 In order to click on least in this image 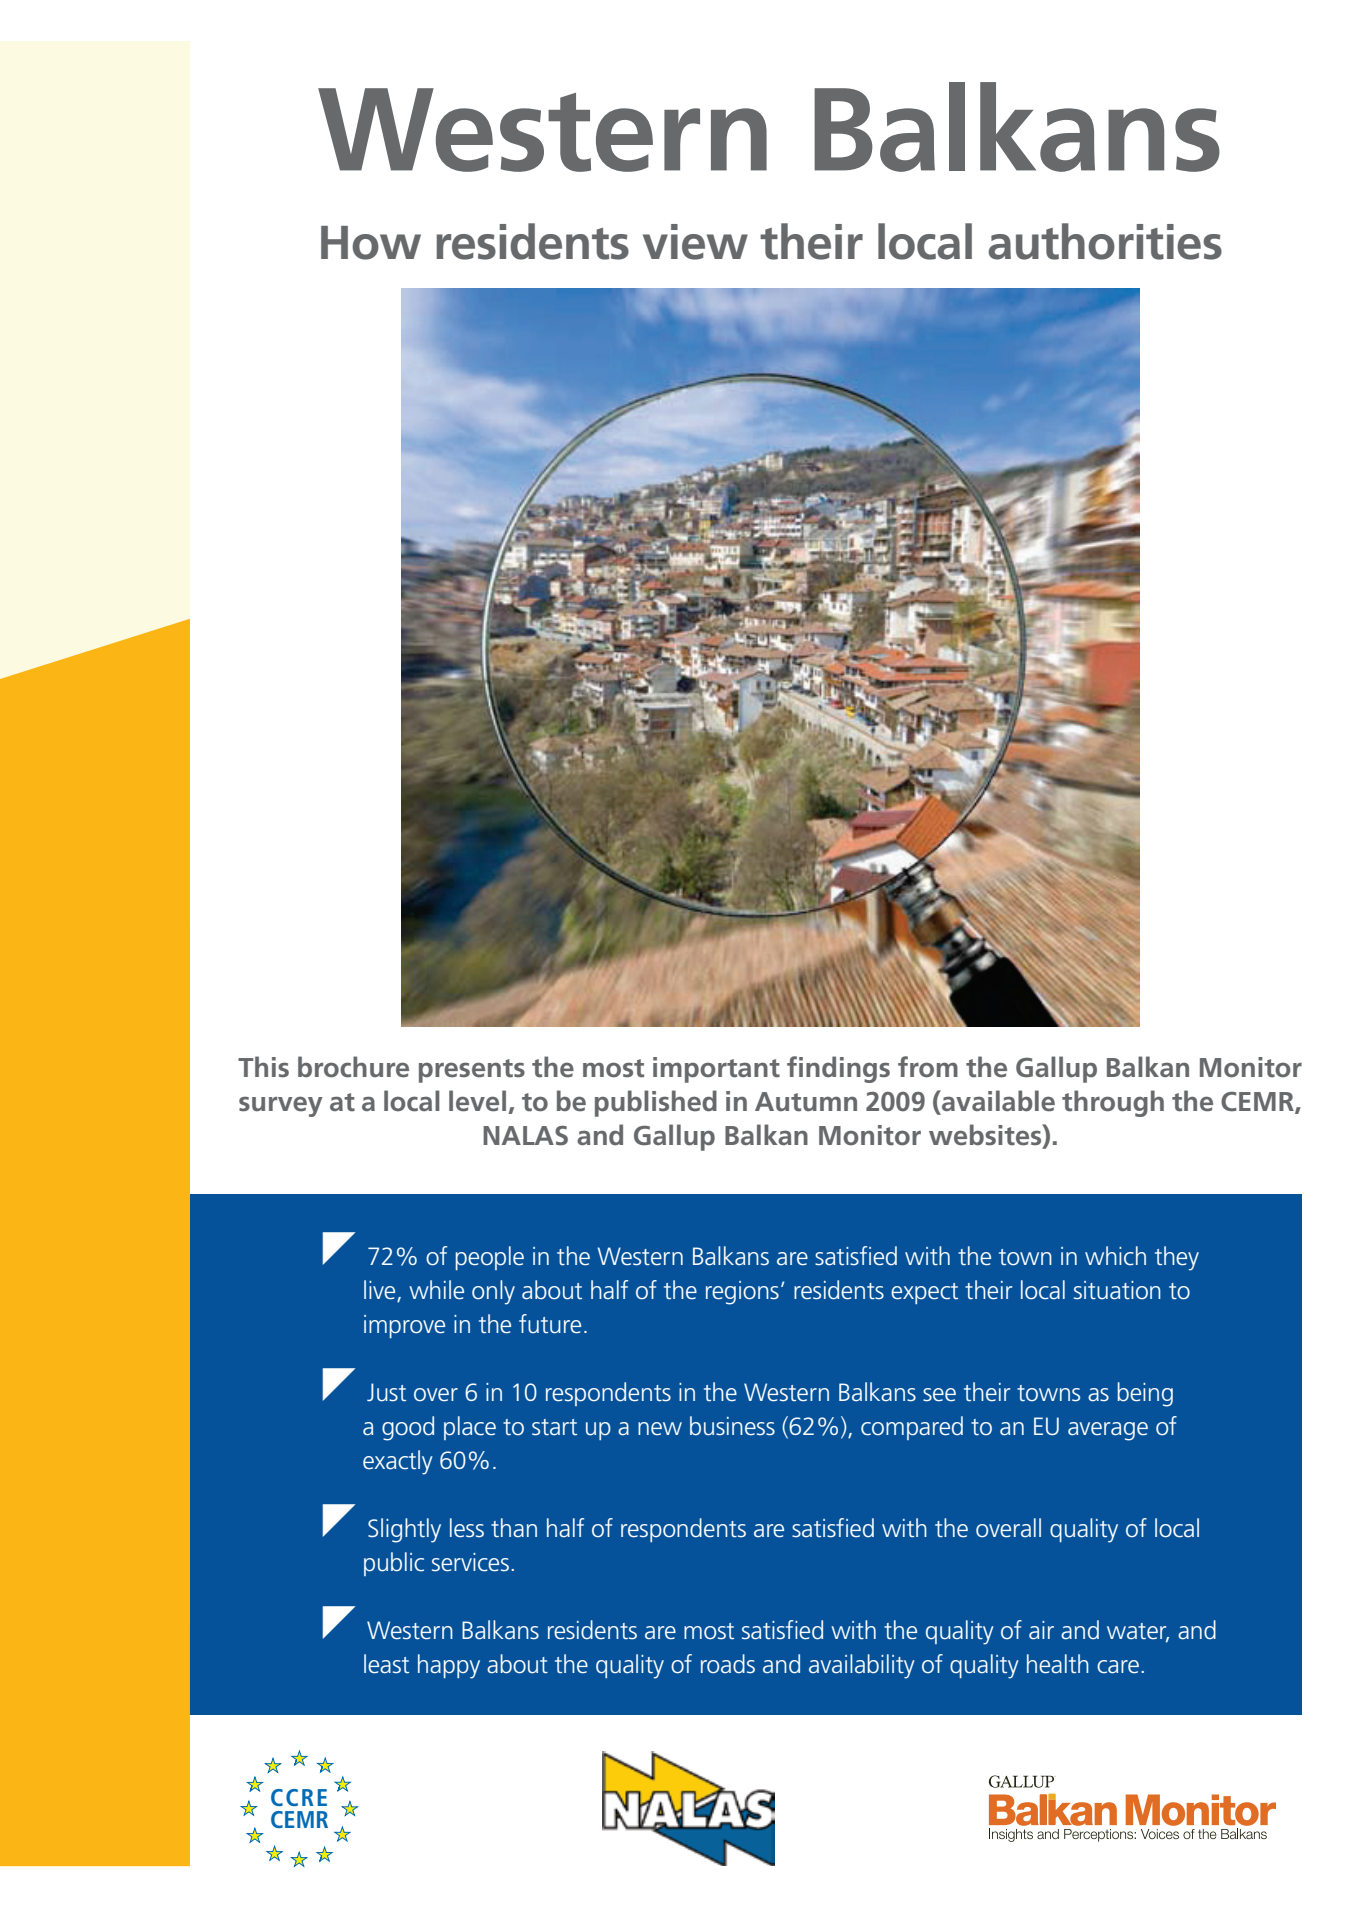, I will do `click(386, 1664)`.
